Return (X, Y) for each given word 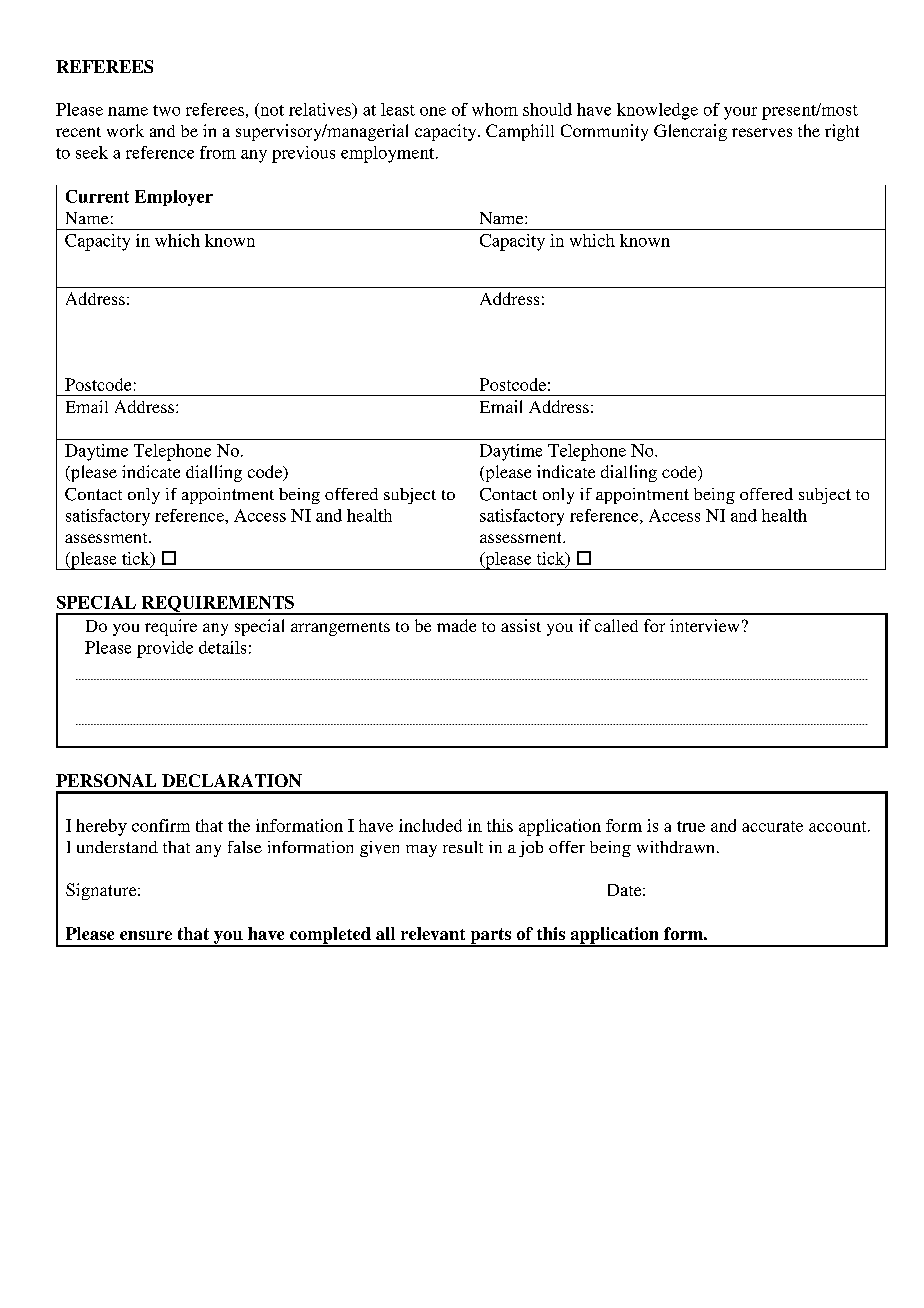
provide (165, 649)
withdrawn (677, 847)
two (166, 110)
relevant (433, 933)
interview (704, 625)
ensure (146, 935)
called (616, 625)
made (456, 625)
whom (495, 109)
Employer (174, 198)
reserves (762, 132)
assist (521, 625)
